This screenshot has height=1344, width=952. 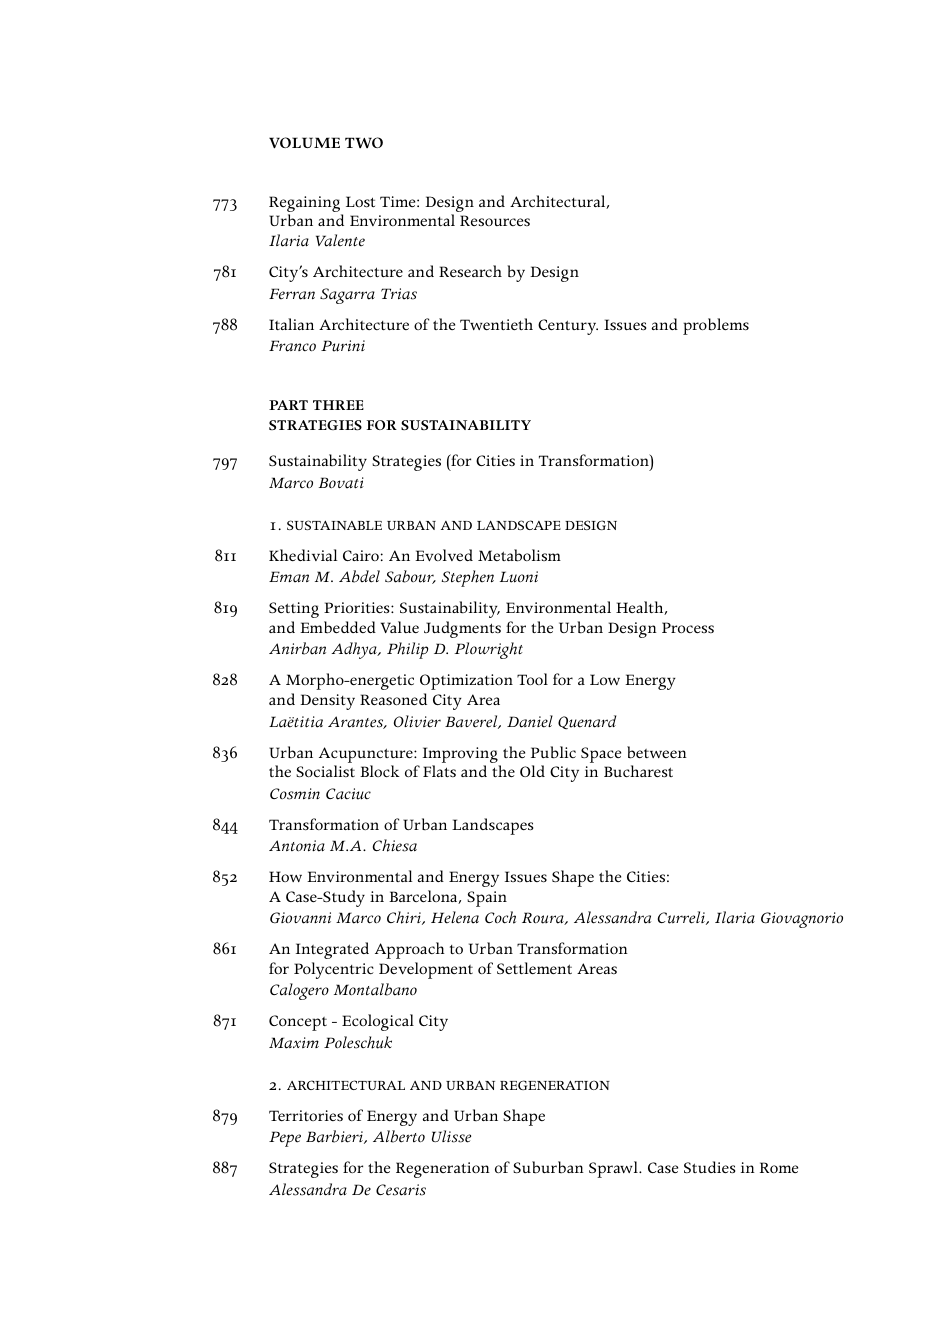 I want to click on Tool, so click(x=532, y=679).
